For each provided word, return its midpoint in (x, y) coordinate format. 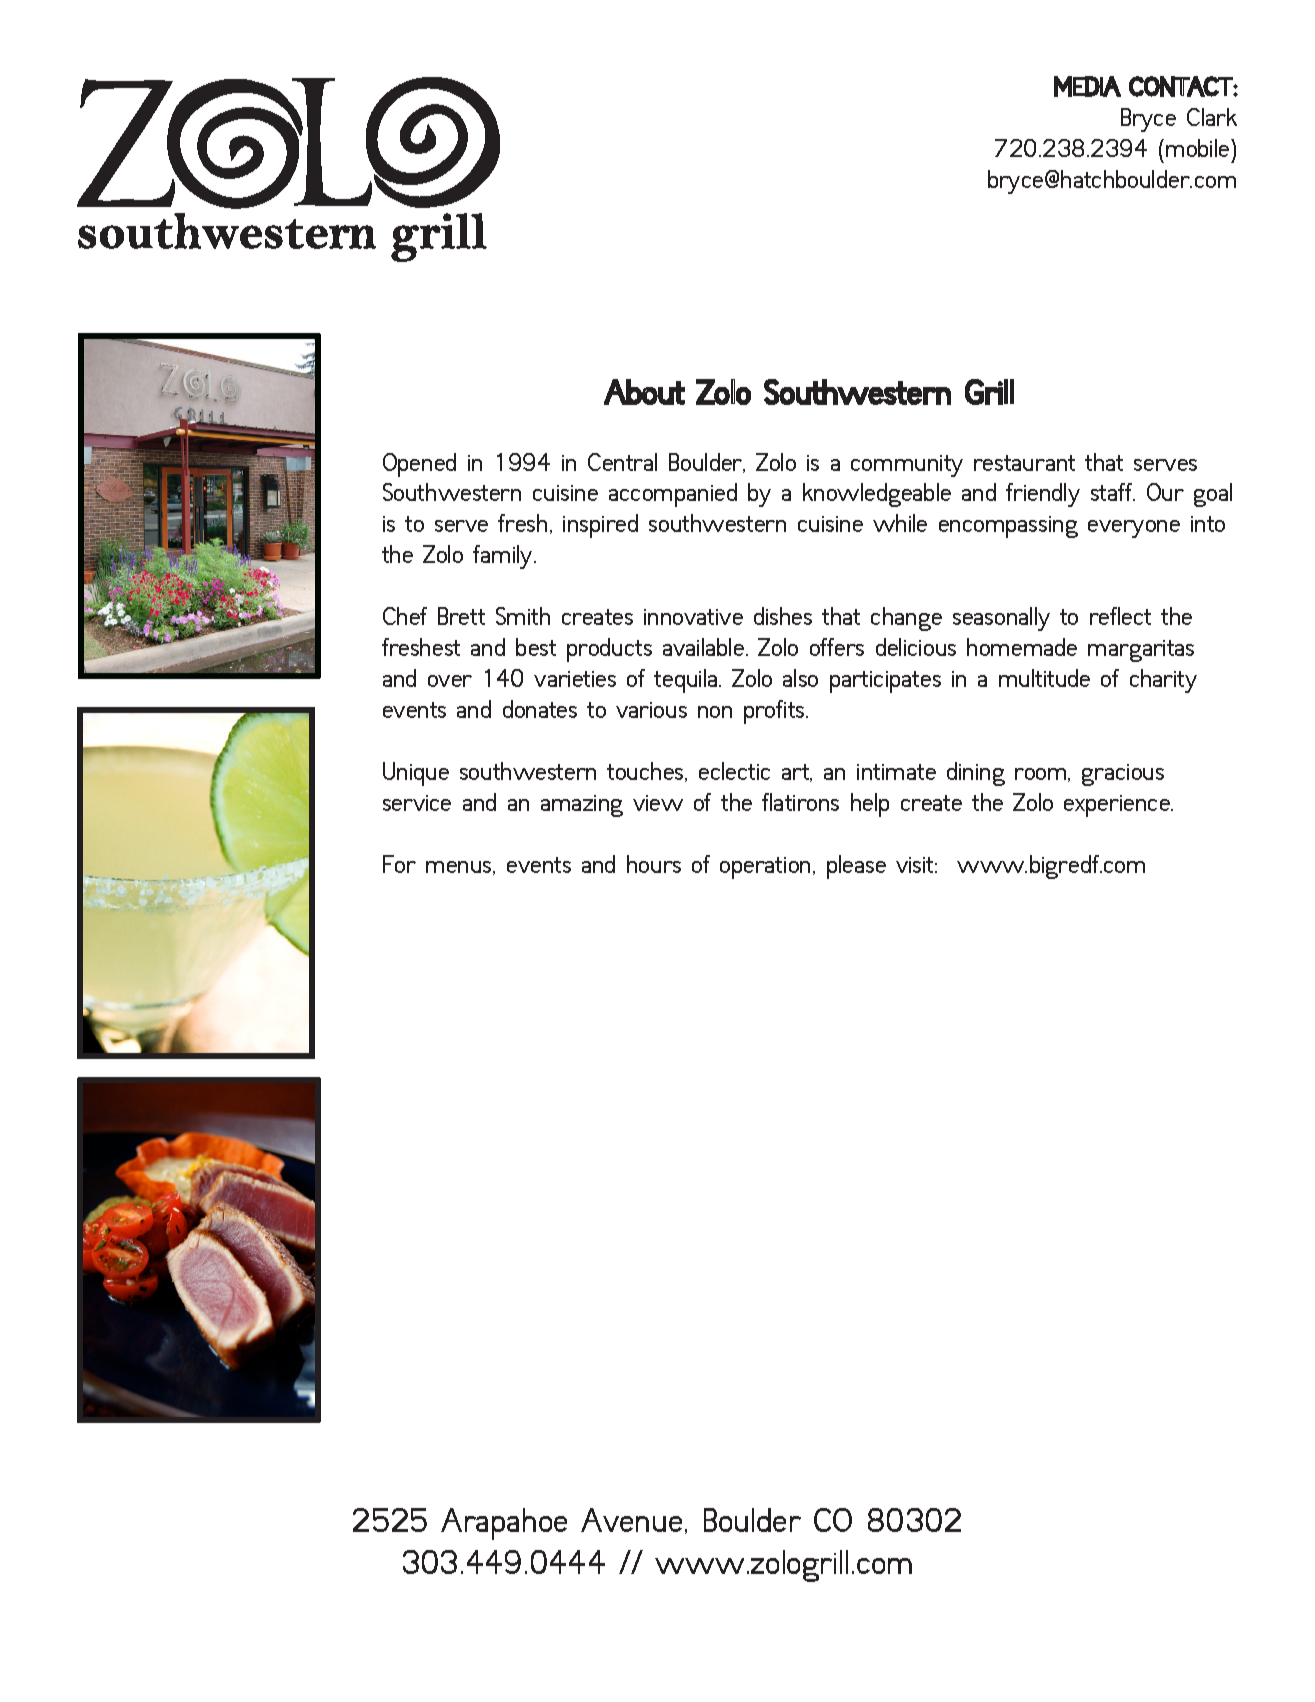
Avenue (631, 1520)
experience (1118, 806)
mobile (1199, 148)
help (870, 805)
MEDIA (1087, 86)
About (644, 392)
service (417, 803)
